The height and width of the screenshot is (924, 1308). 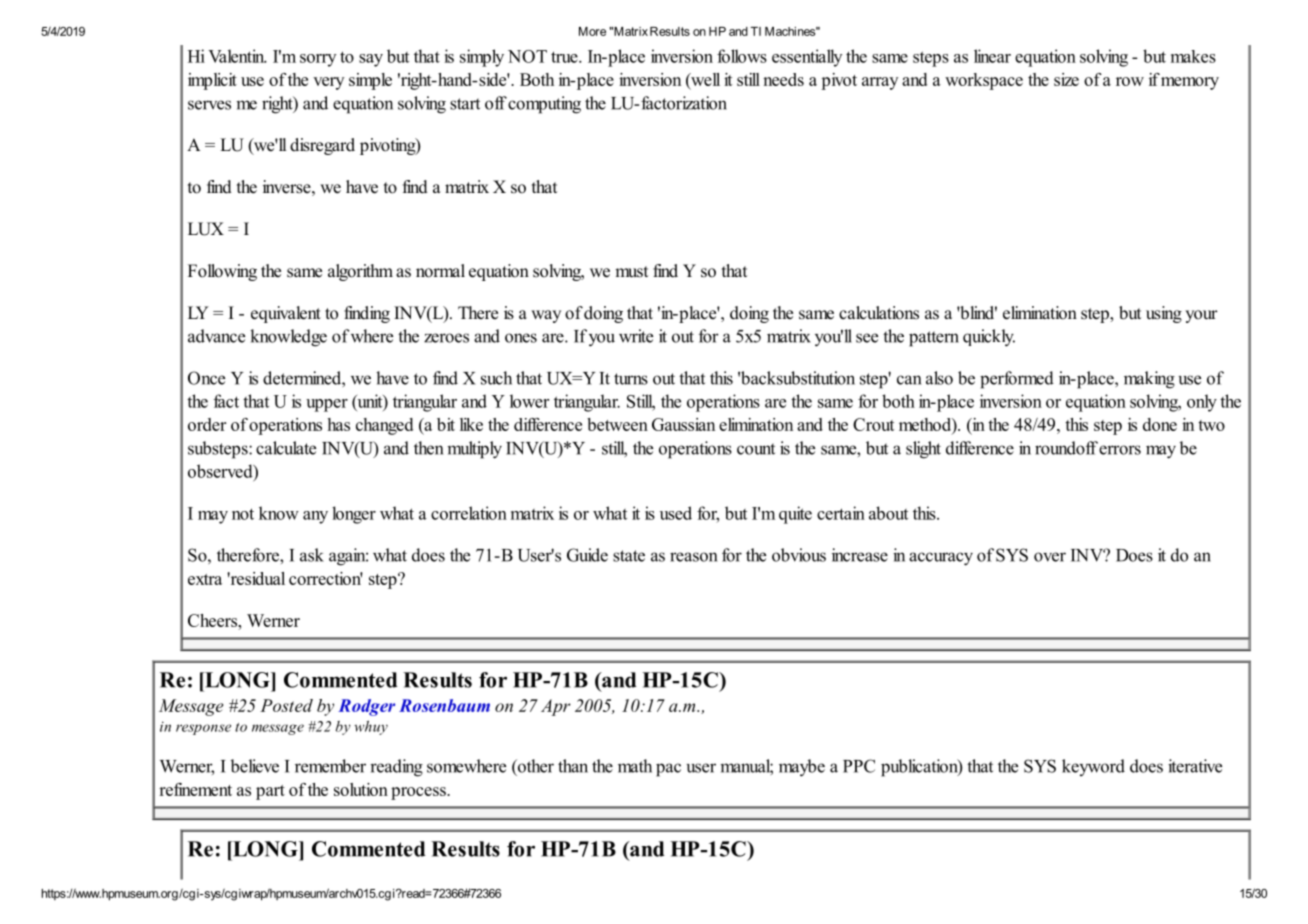 I want to click on done, so click(x=1160, y=424).
